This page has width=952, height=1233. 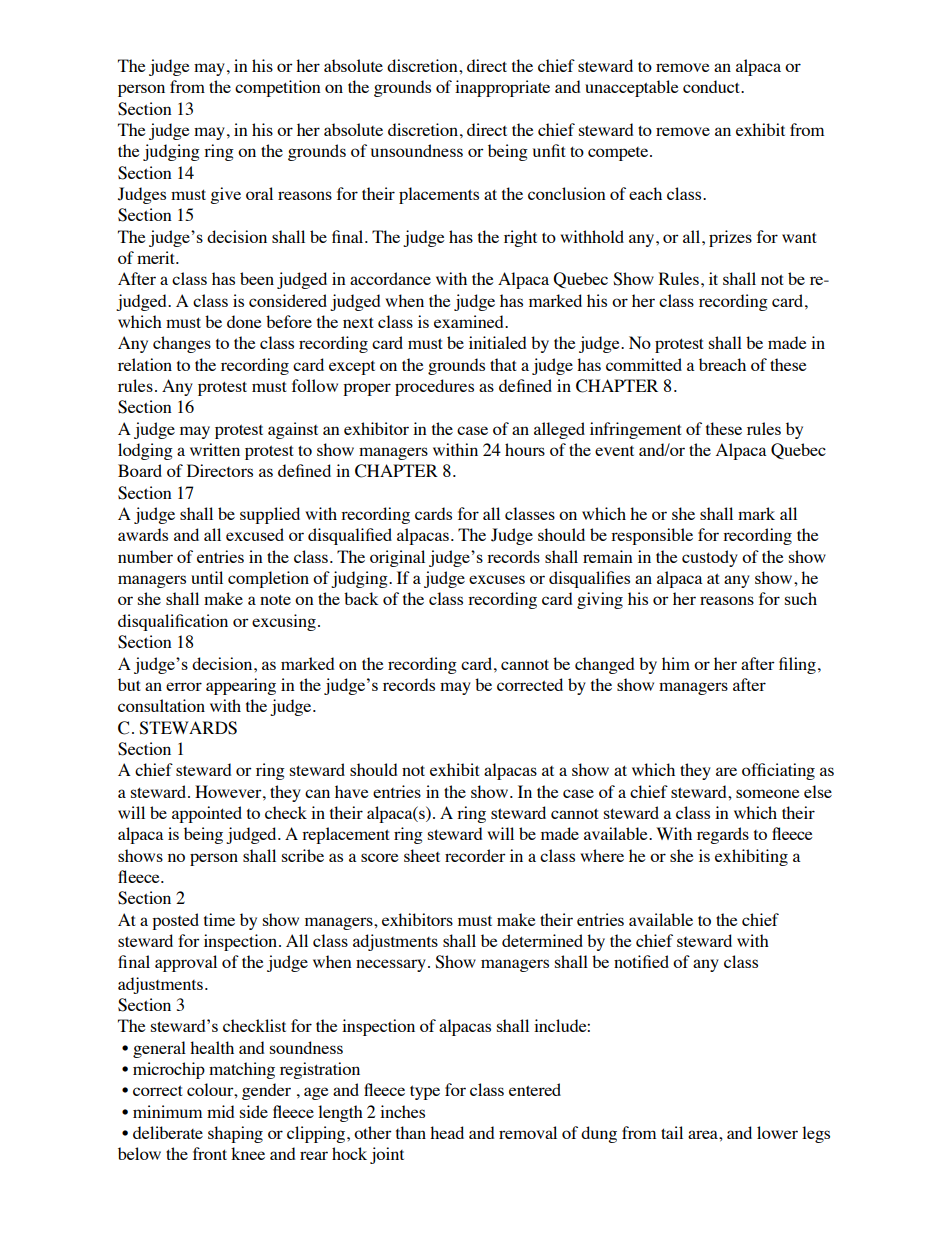 I want to click on head, so click(x=447, y=1132).
